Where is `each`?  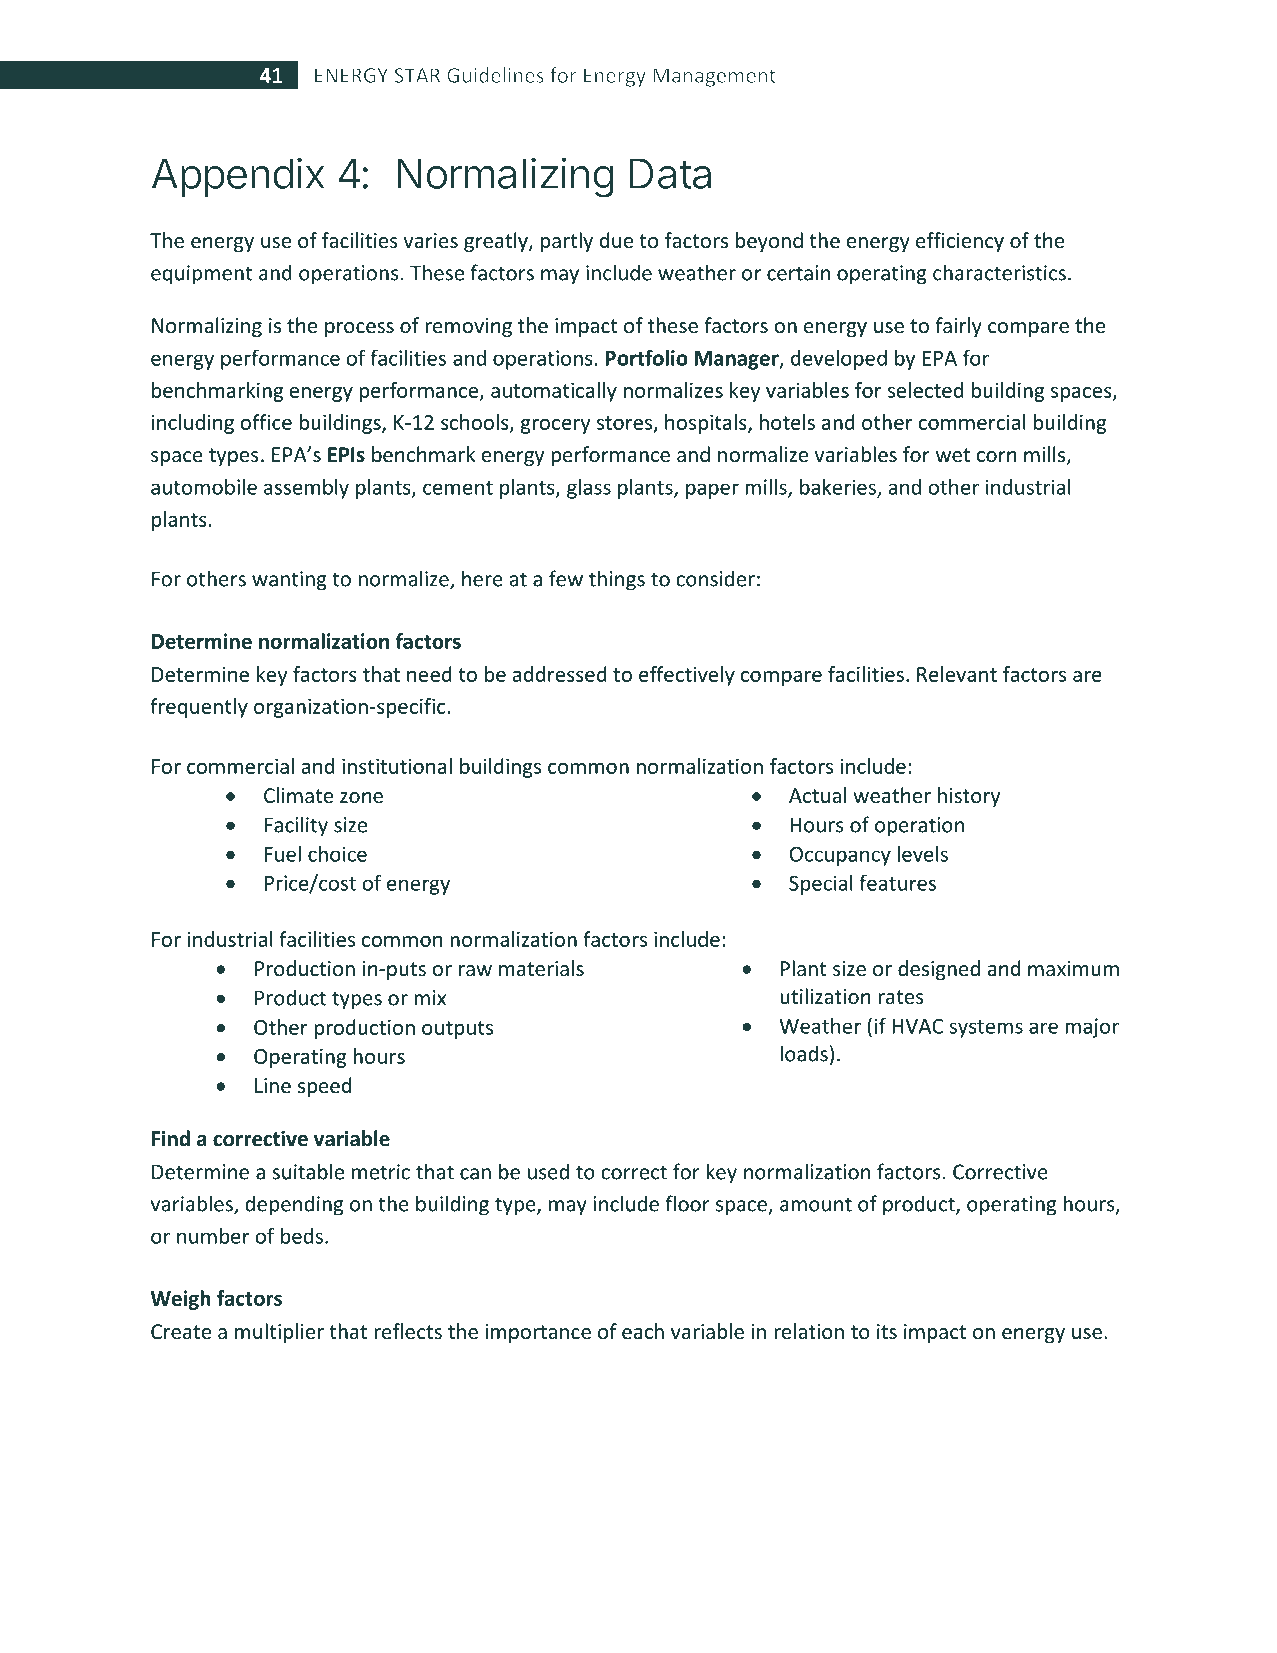 each is located at coordinates (643, 1331).
